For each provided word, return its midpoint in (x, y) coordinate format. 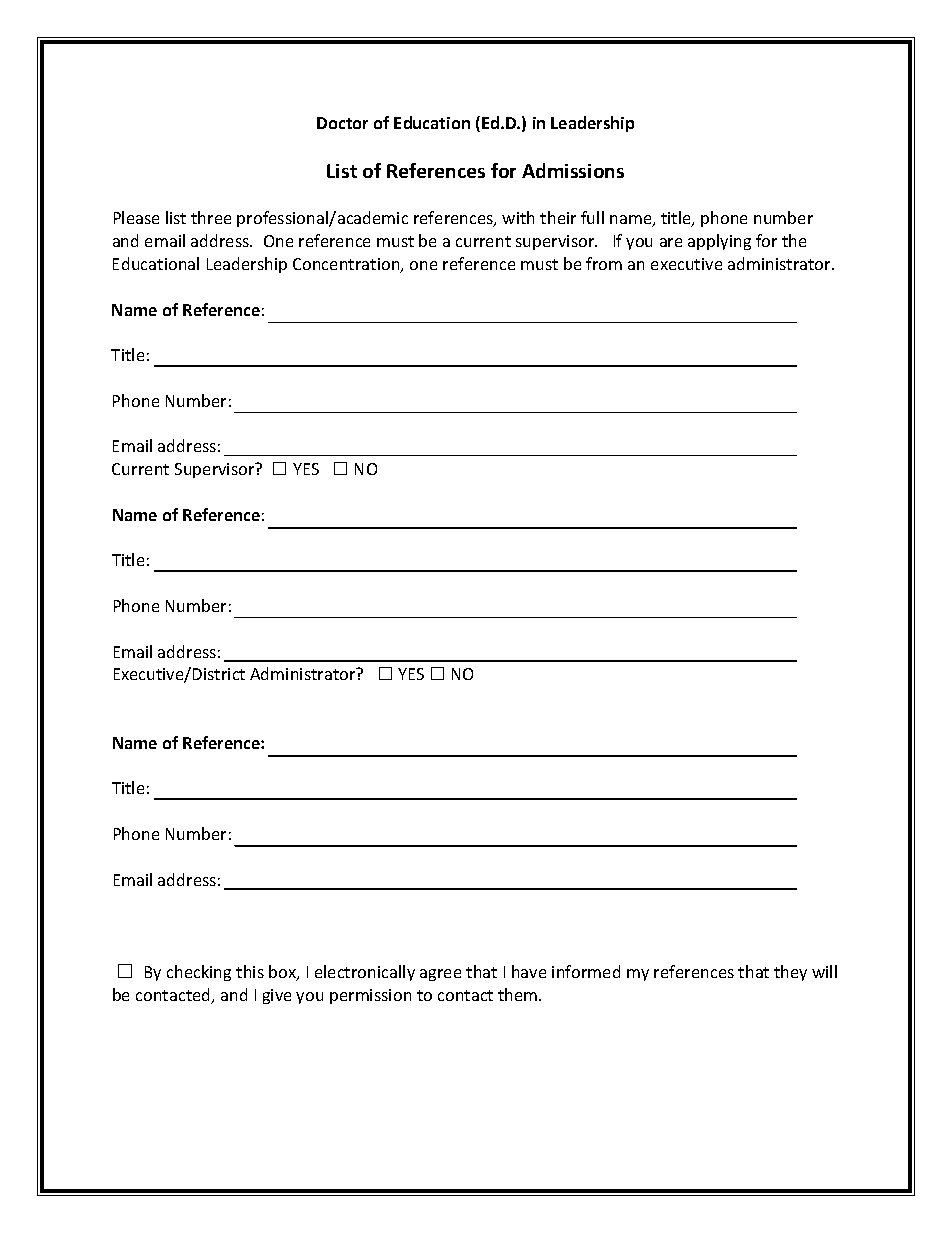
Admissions (573, 170)
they (790, 973)
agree (440, 975)
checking (199, 973)
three (211, 217)
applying (719, 242)
